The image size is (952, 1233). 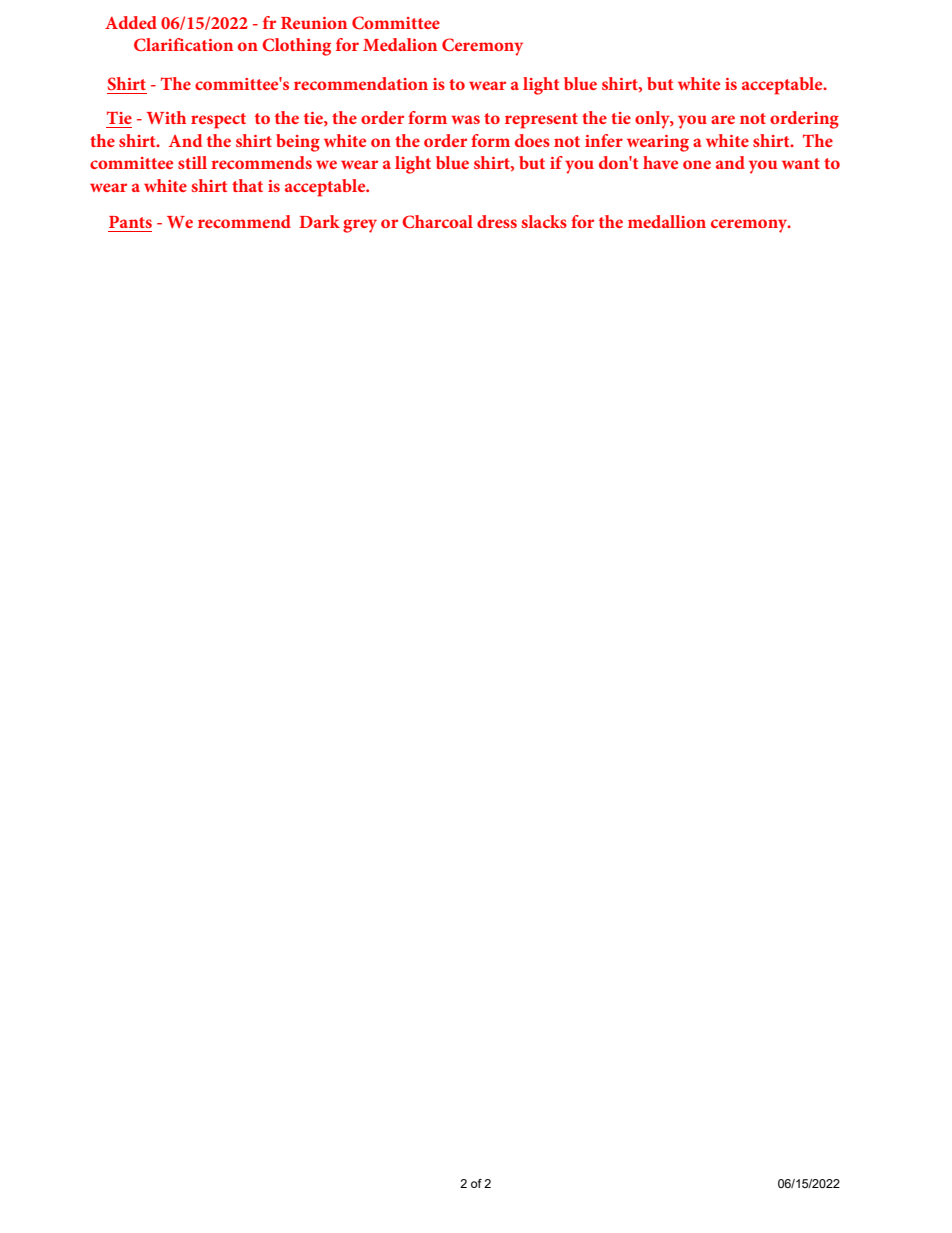 What do you see at coordinates (130, 222) in the screenshot?
I see `Pants` at bounding box center [130, 222].
